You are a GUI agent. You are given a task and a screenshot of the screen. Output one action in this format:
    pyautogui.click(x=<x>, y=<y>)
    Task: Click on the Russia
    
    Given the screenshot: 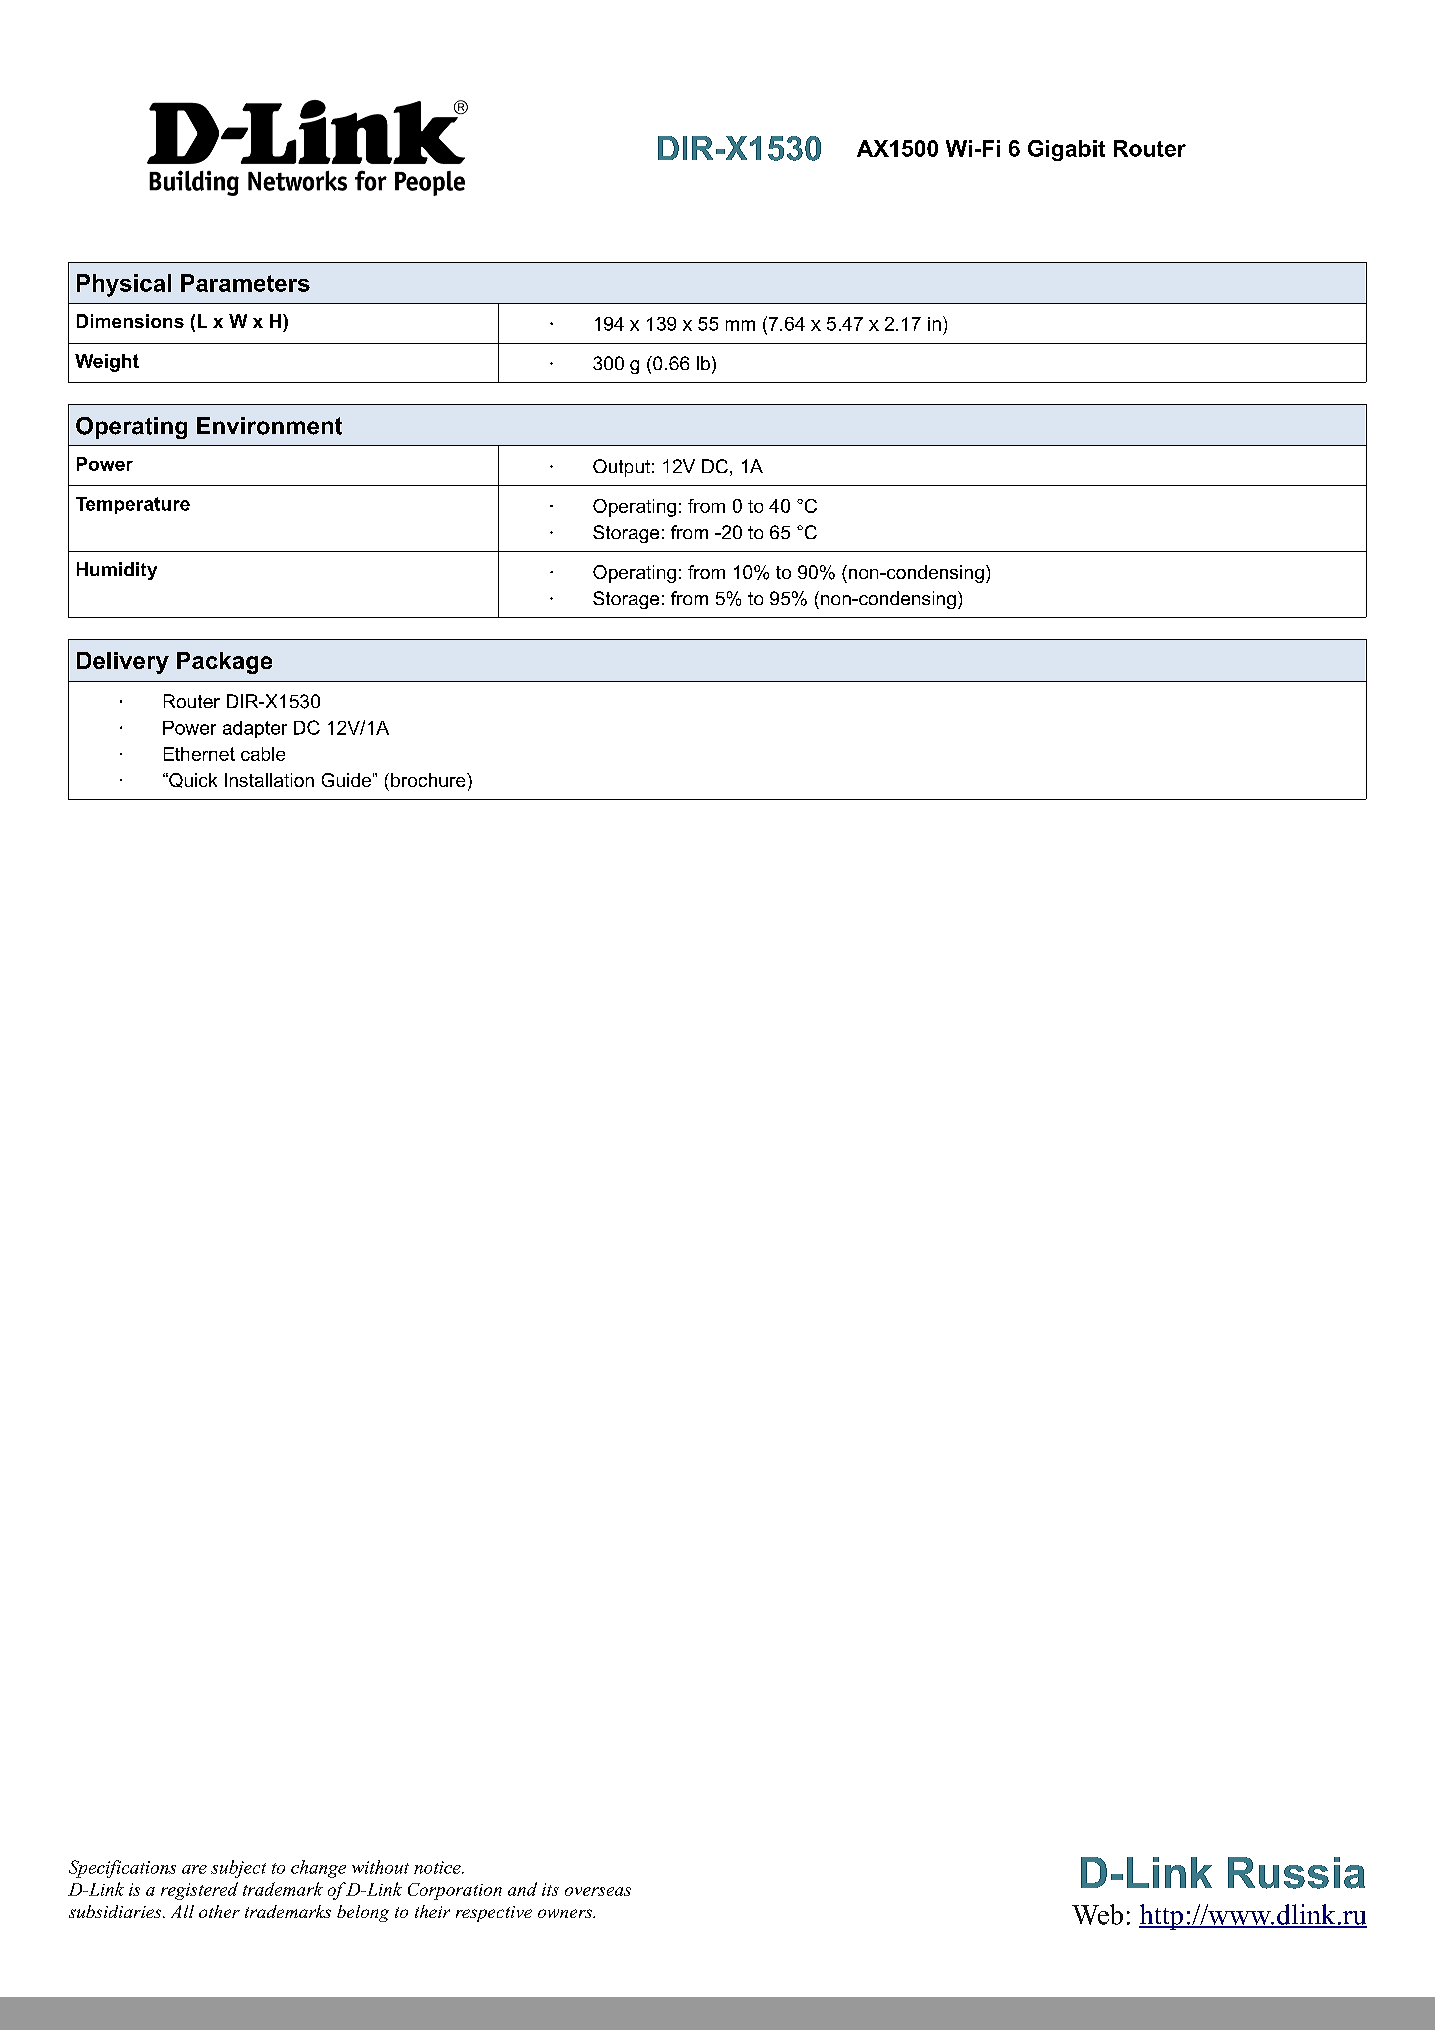 What is the action you would take?
    pyautogui.click(x=1296, y=1873)
